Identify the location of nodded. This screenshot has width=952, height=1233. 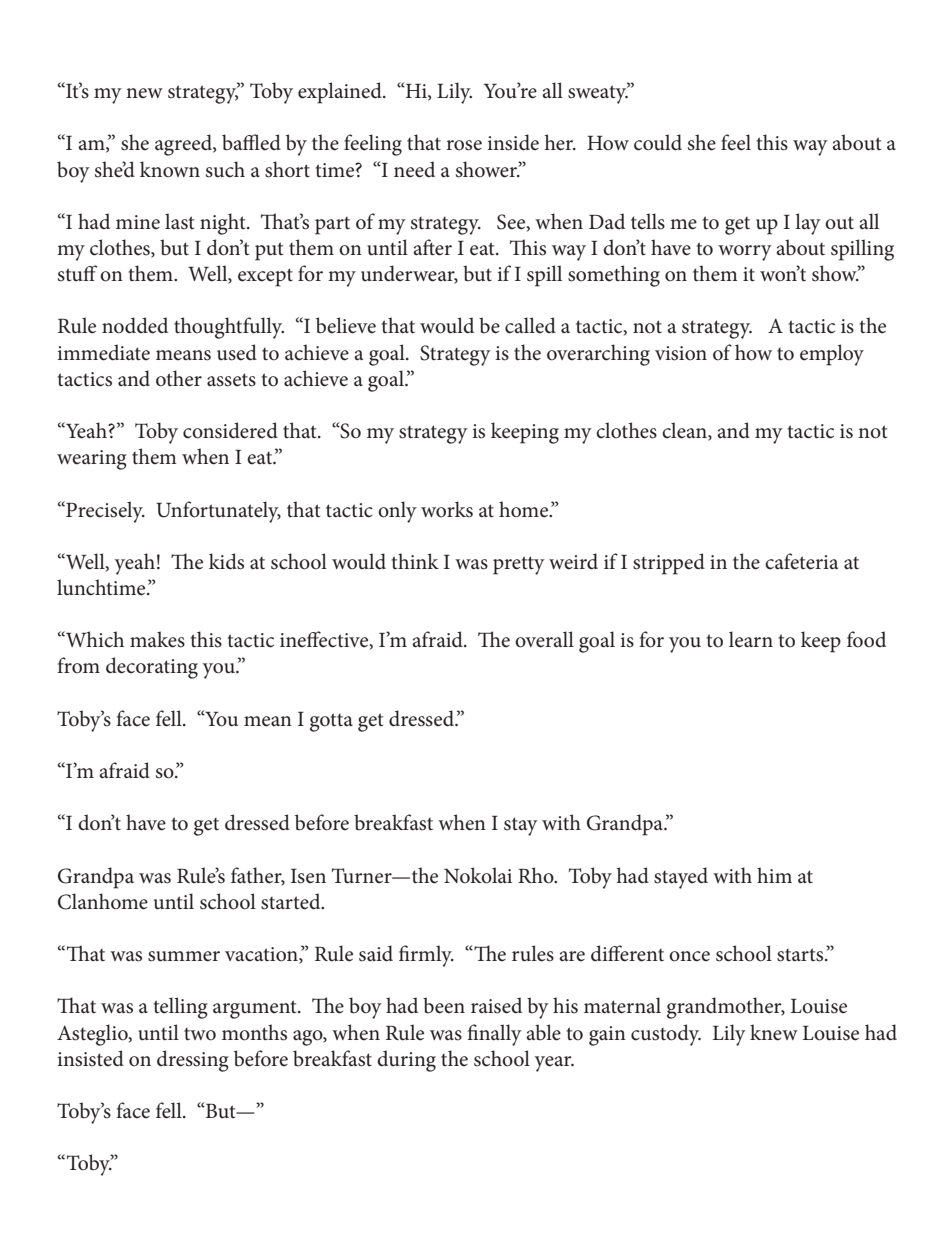
(135, 325).
